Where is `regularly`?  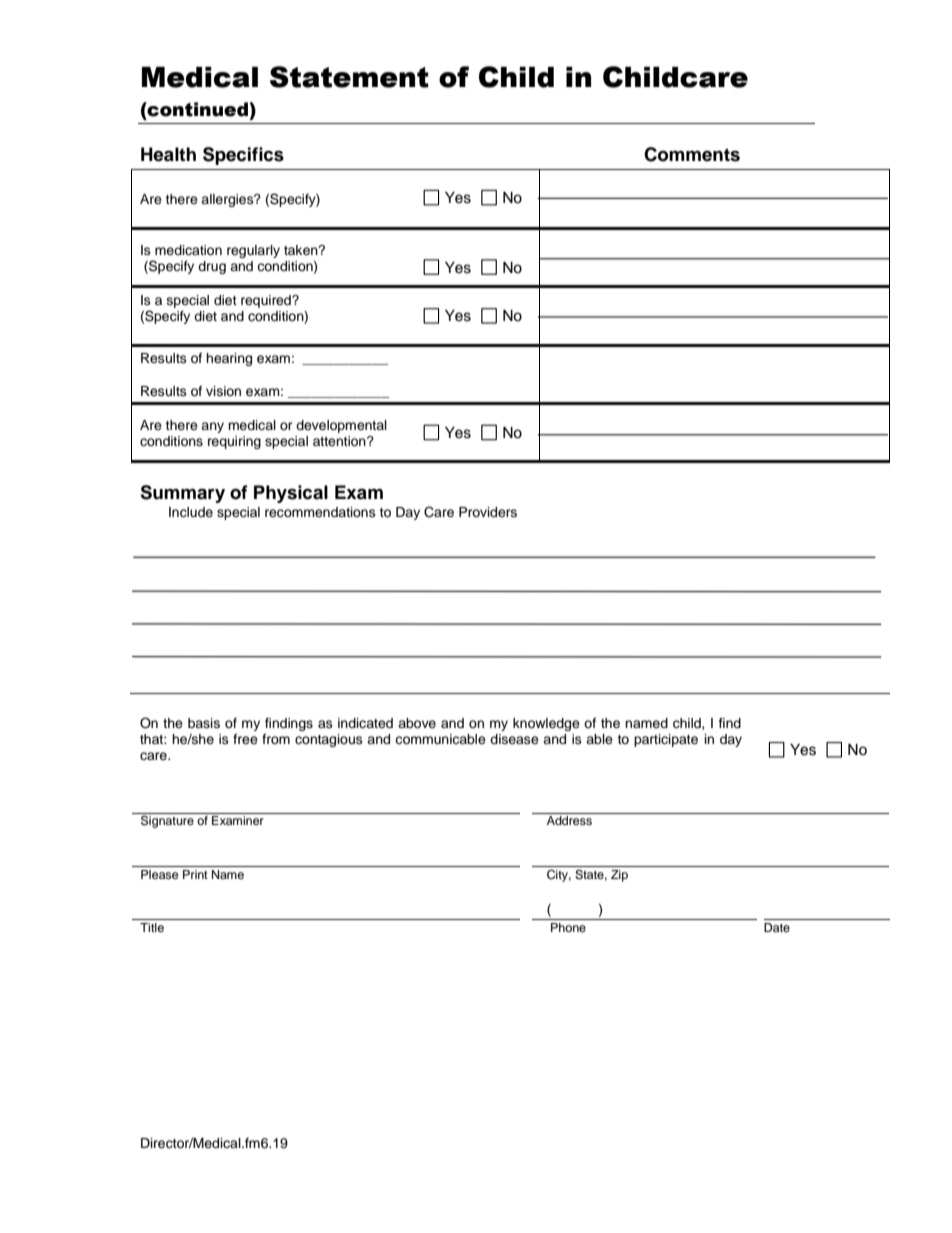
regularly is located at coordinates (253, 251).
